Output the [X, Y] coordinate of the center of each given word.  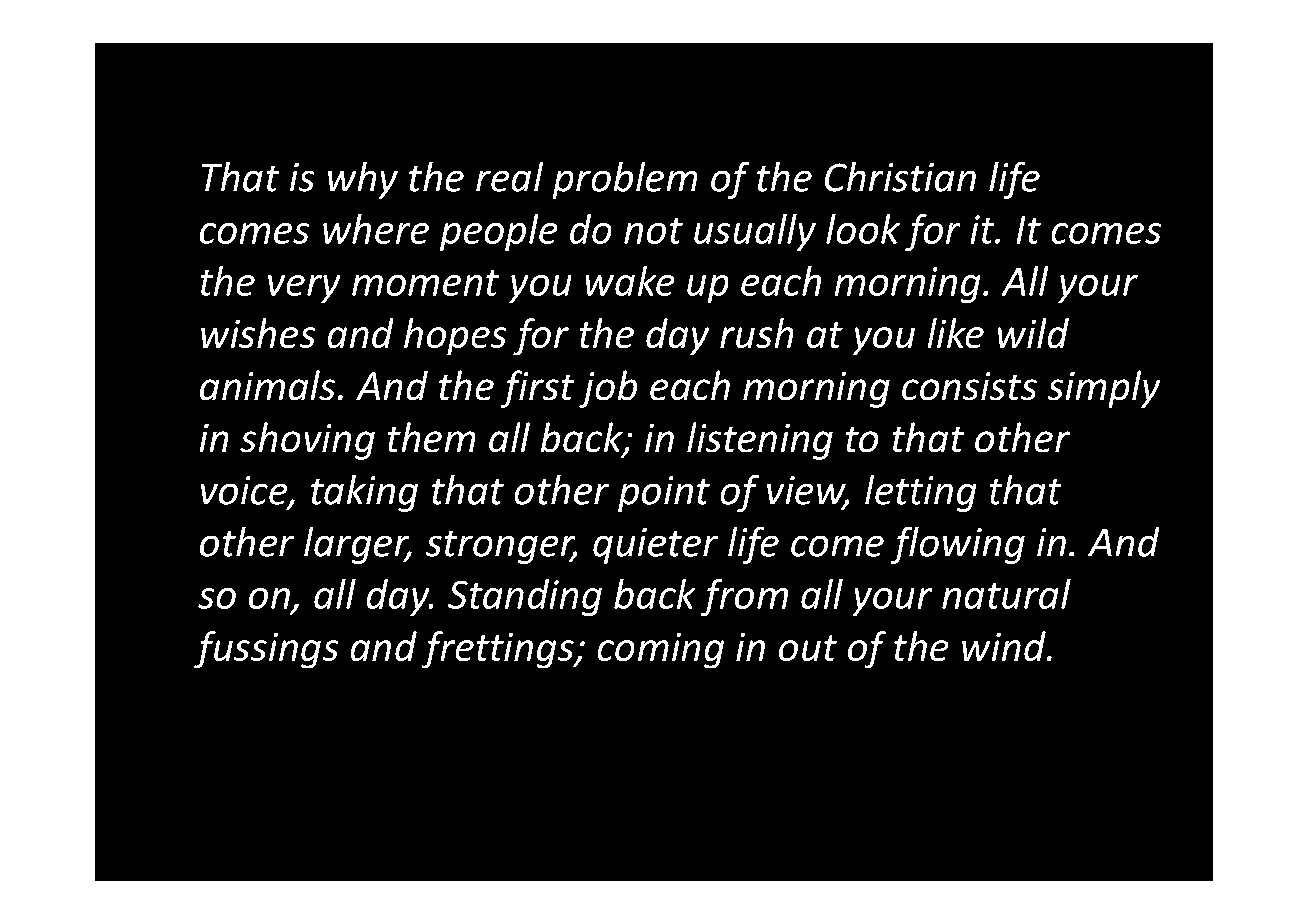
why [363, 180]
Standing [525, 597]
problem [625, 180]
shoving [307, 441]
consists [969, 386]
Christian [900, 177]
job [608, 389]
